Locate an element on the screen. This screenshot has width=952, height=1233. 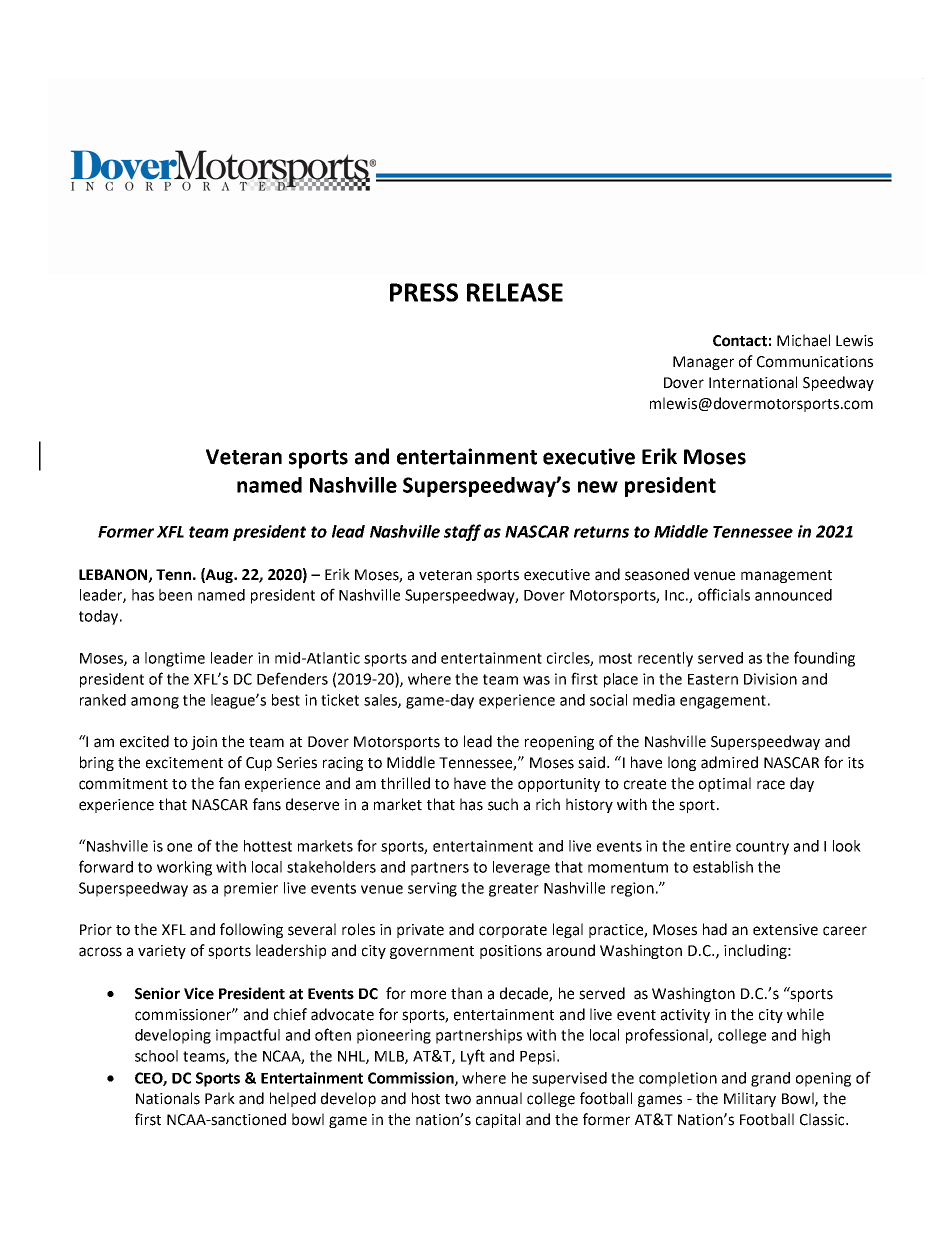
working is located at coordinates (184, 868).
